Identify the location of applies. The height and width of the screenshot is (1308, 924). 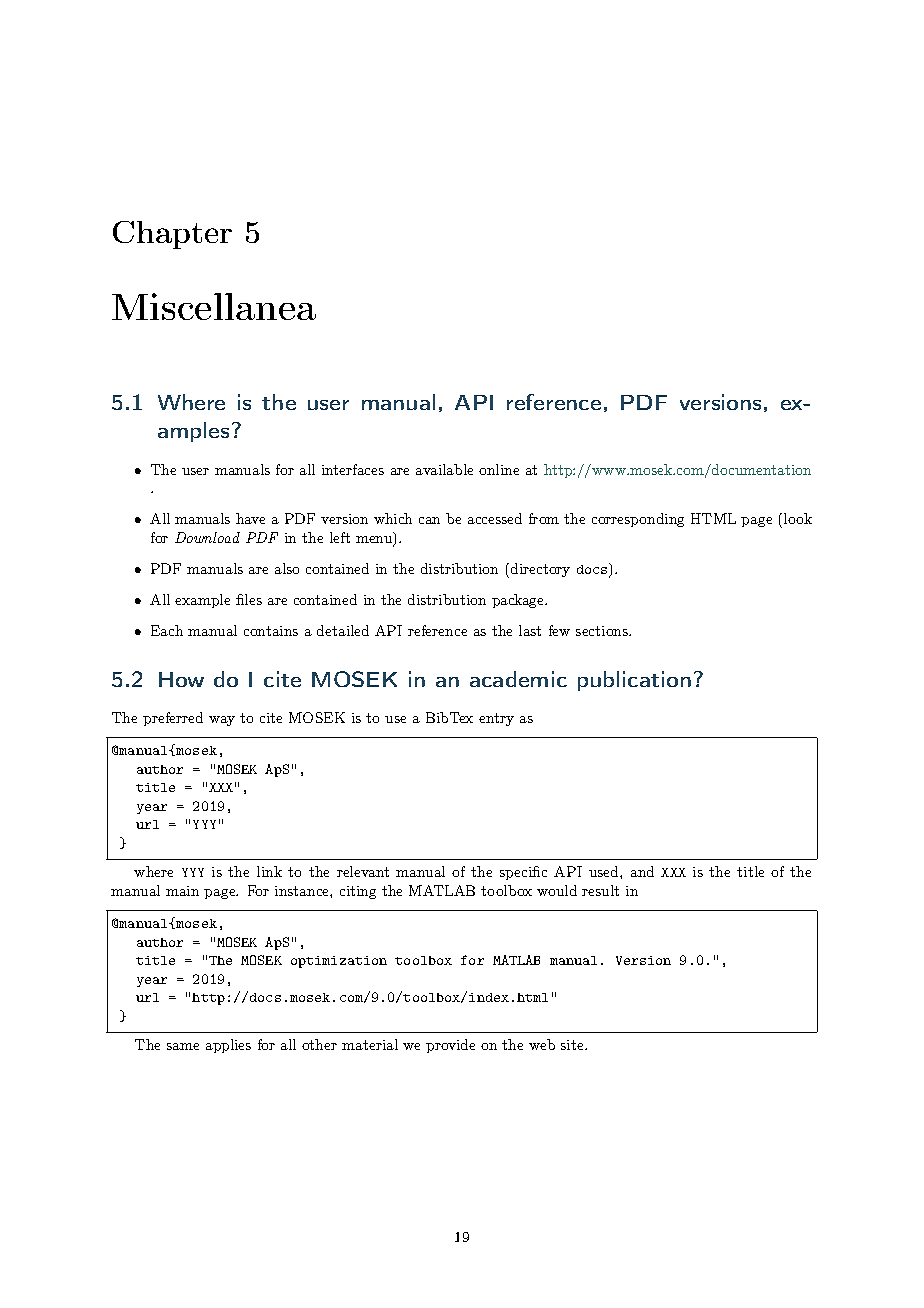
(228, 1046).
